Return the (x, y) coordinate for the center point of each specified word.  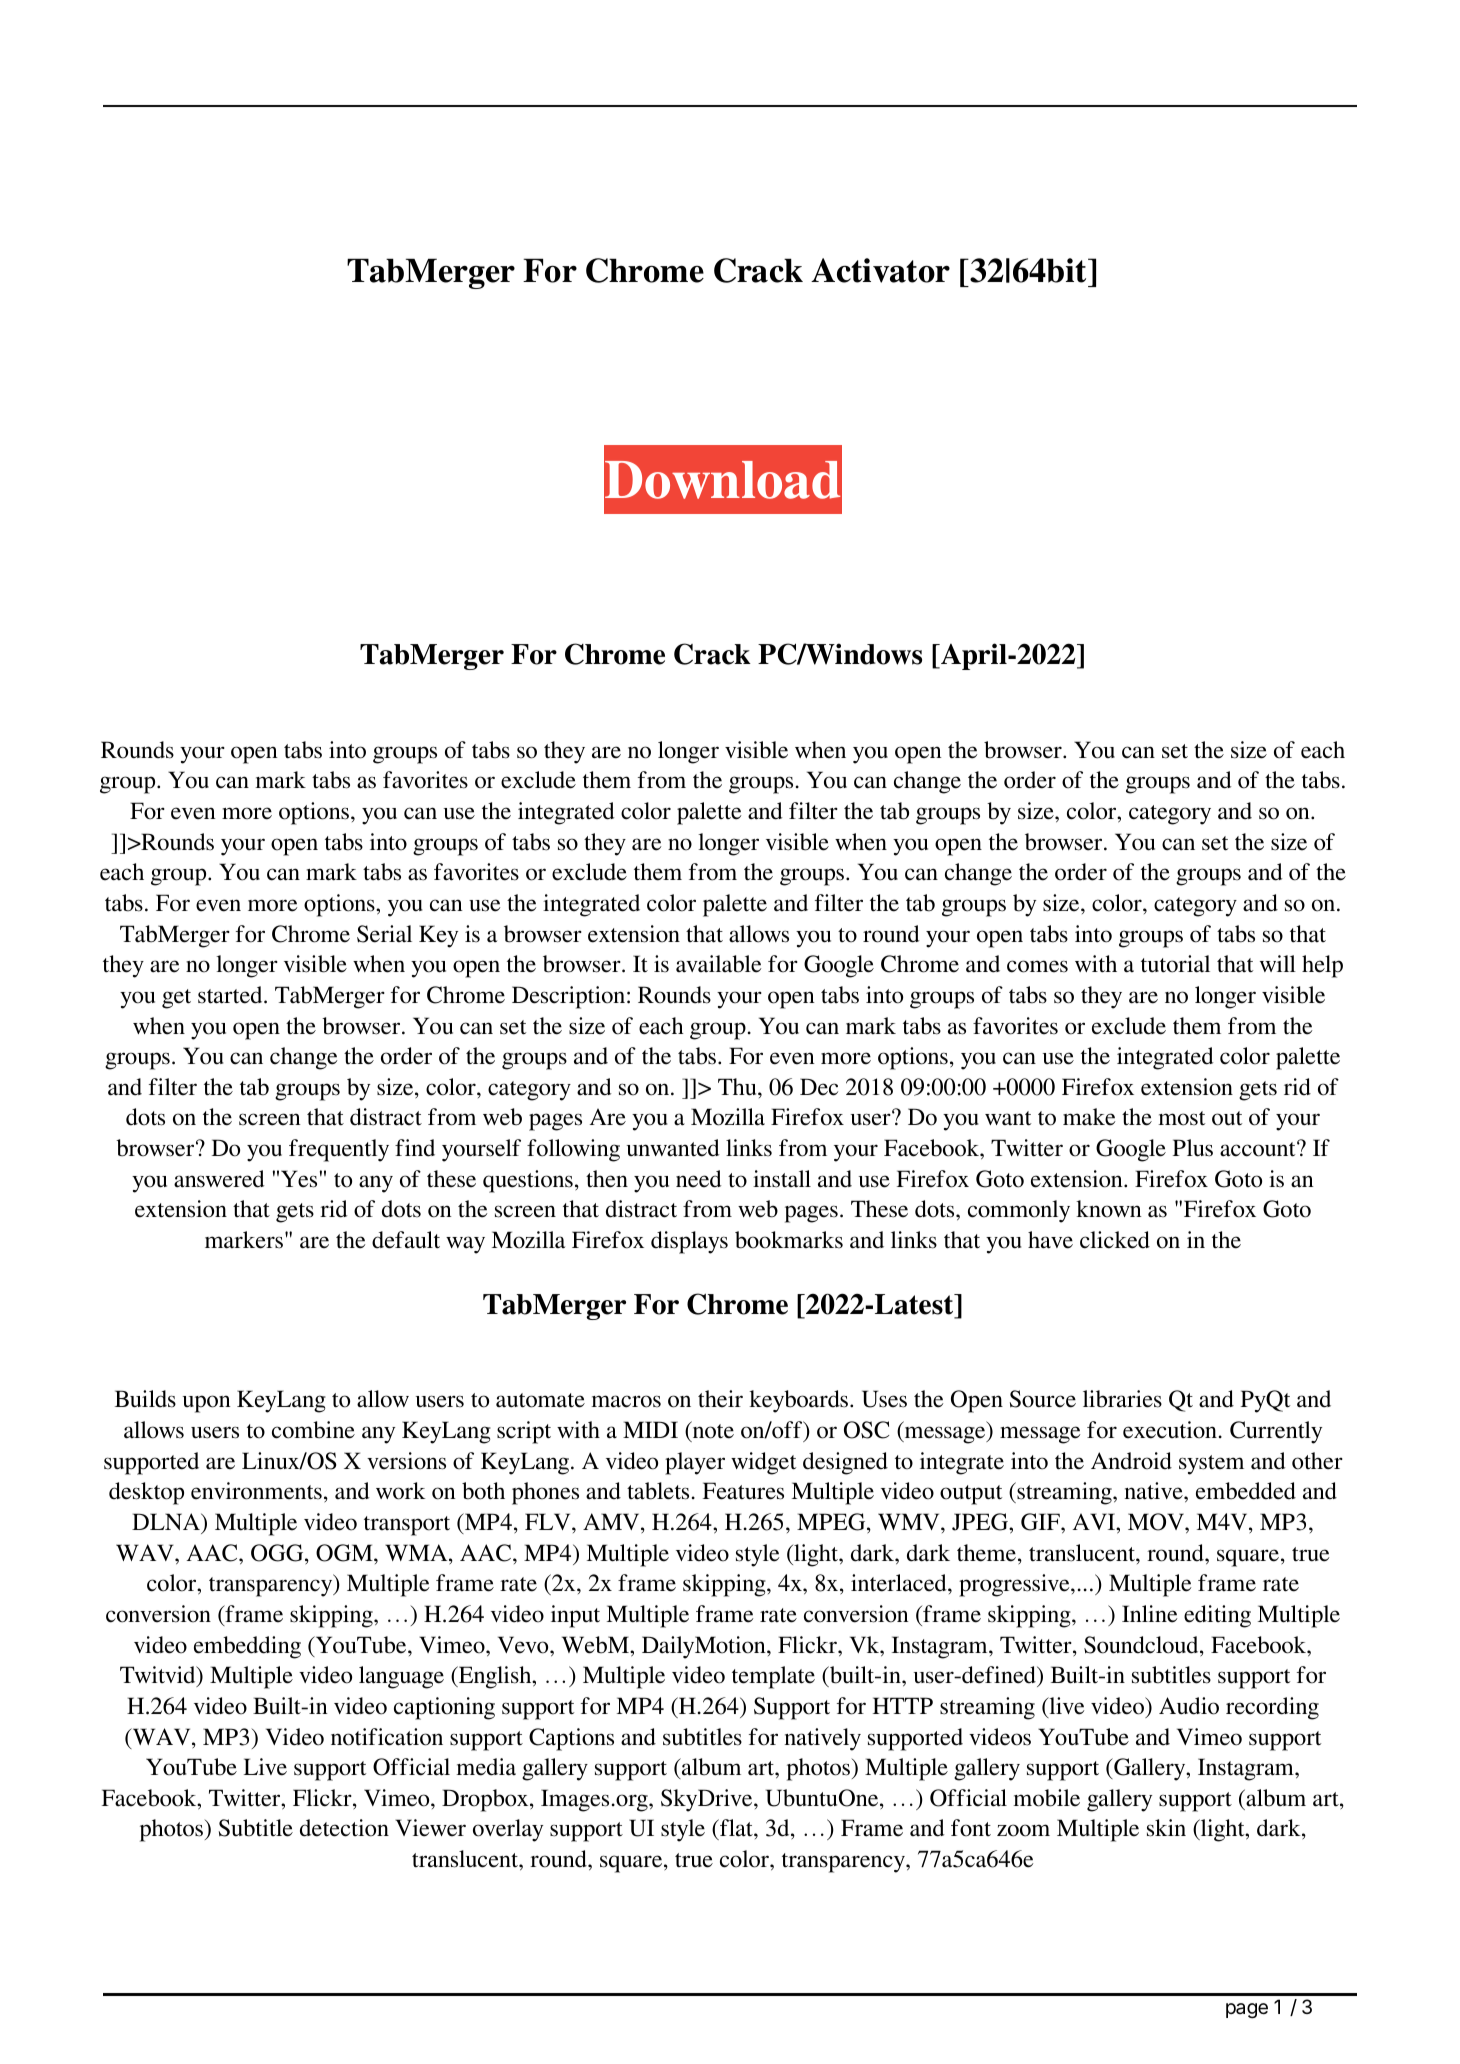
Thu (738, 1087)
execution (1170, 1430)
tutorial (1175, 964)
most (1182, 1118)
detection (344, 1828)
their (720, 1399)
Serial (384, 934)
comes (1037, 966)
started (231, 995)
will (1278, 963)
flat (736, 1829)
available (718, 964)
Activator (880, 270)
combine (313, 1430)
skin (1166, 1828)
